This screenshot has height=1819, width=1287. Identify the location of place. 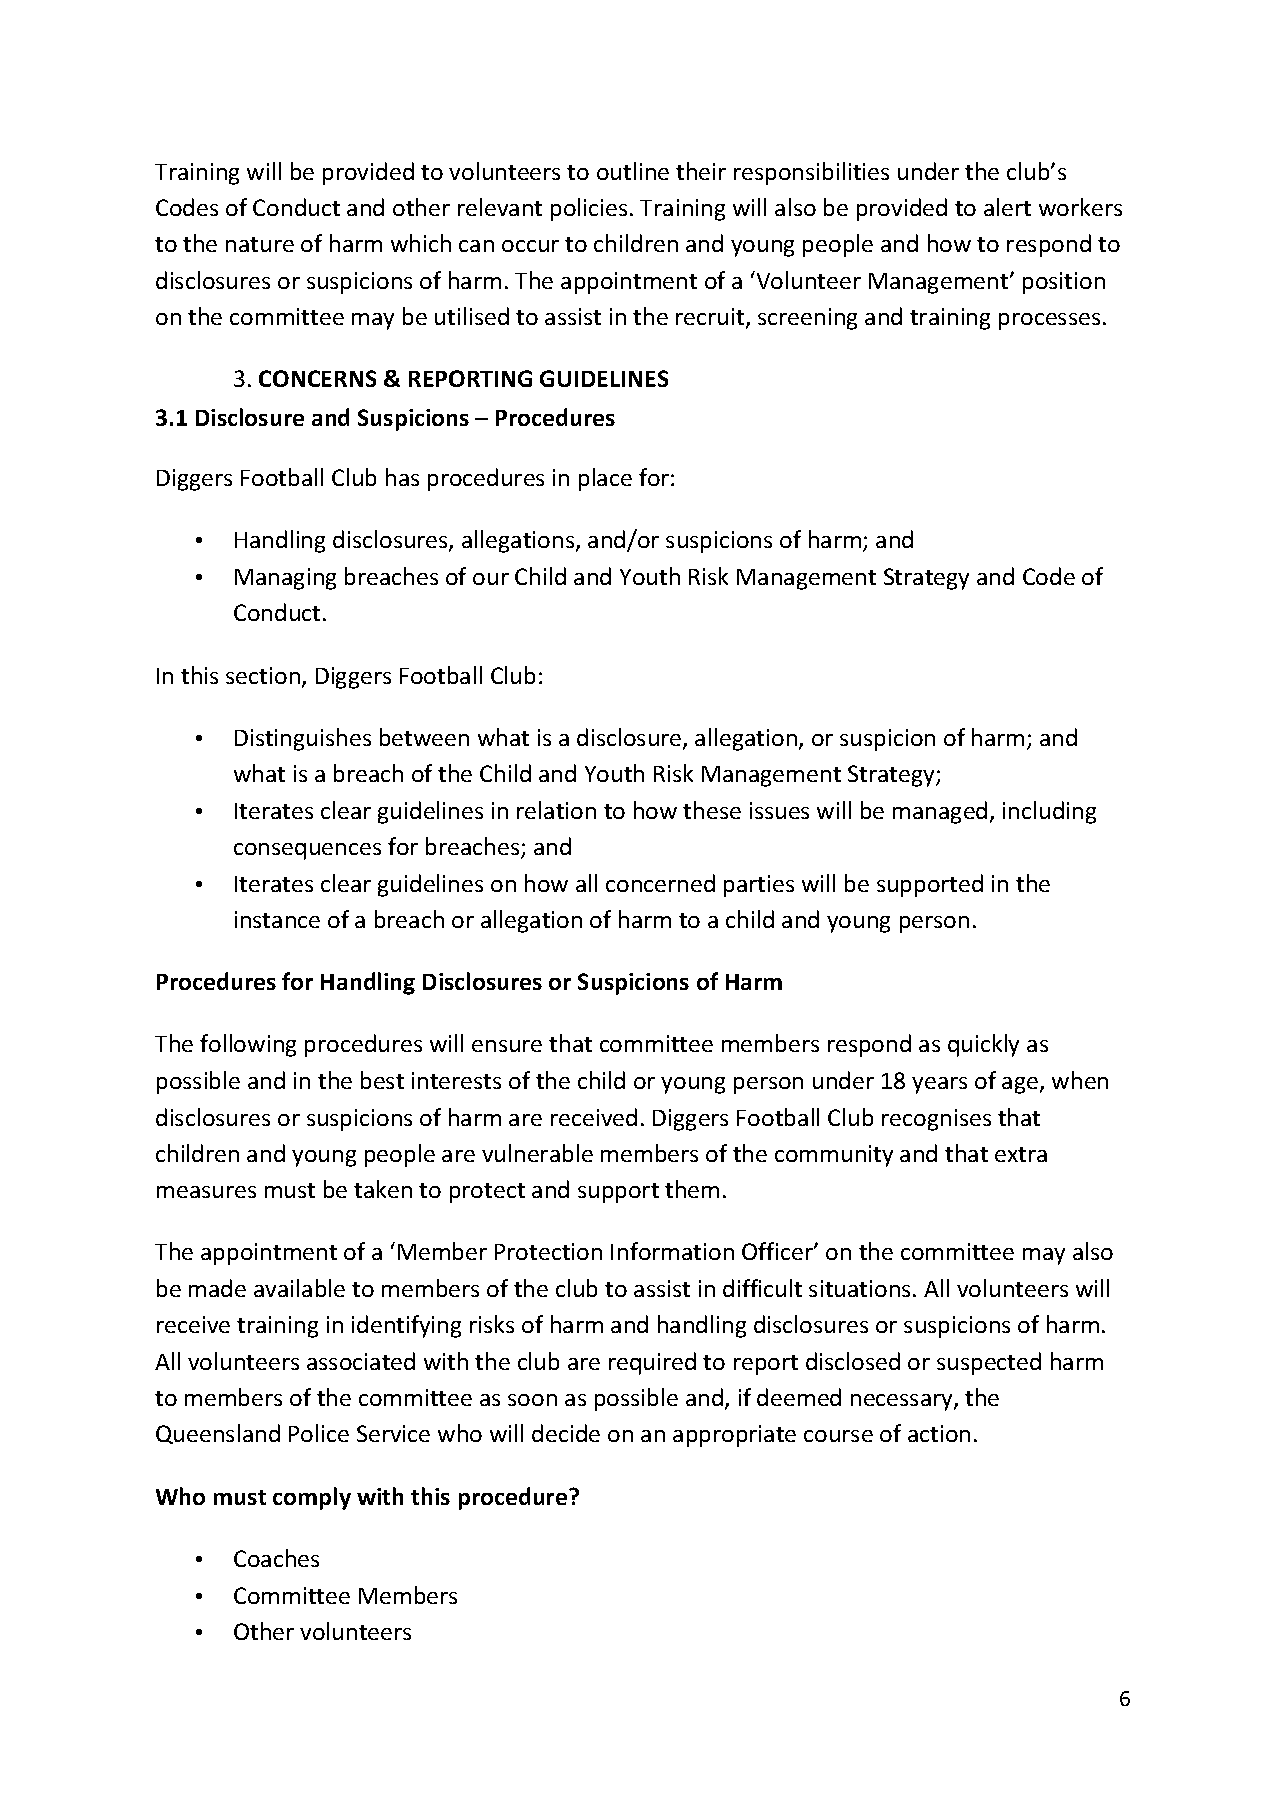
(605, 479).
